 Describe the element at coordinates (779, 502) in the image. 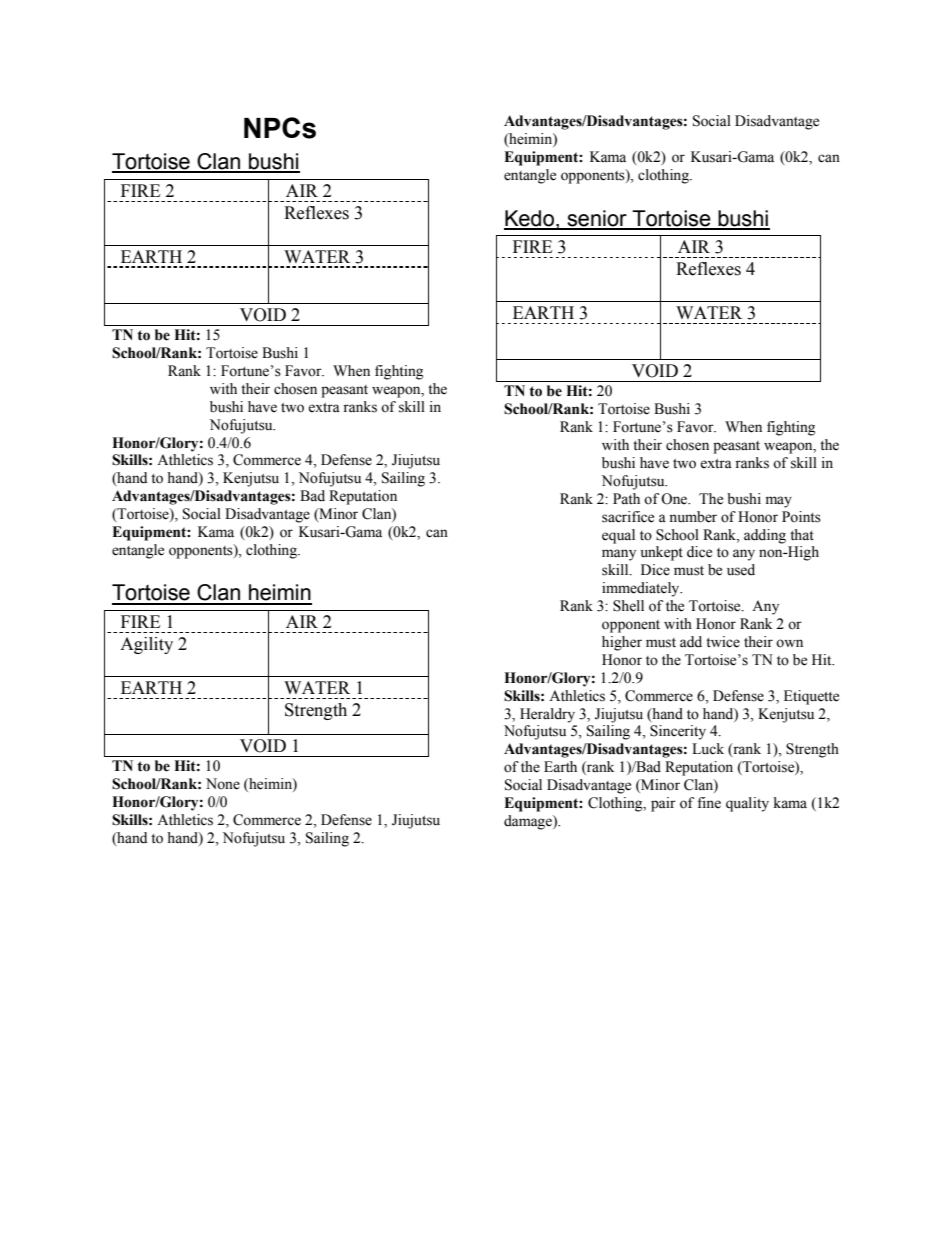

I see `may` at that location.
